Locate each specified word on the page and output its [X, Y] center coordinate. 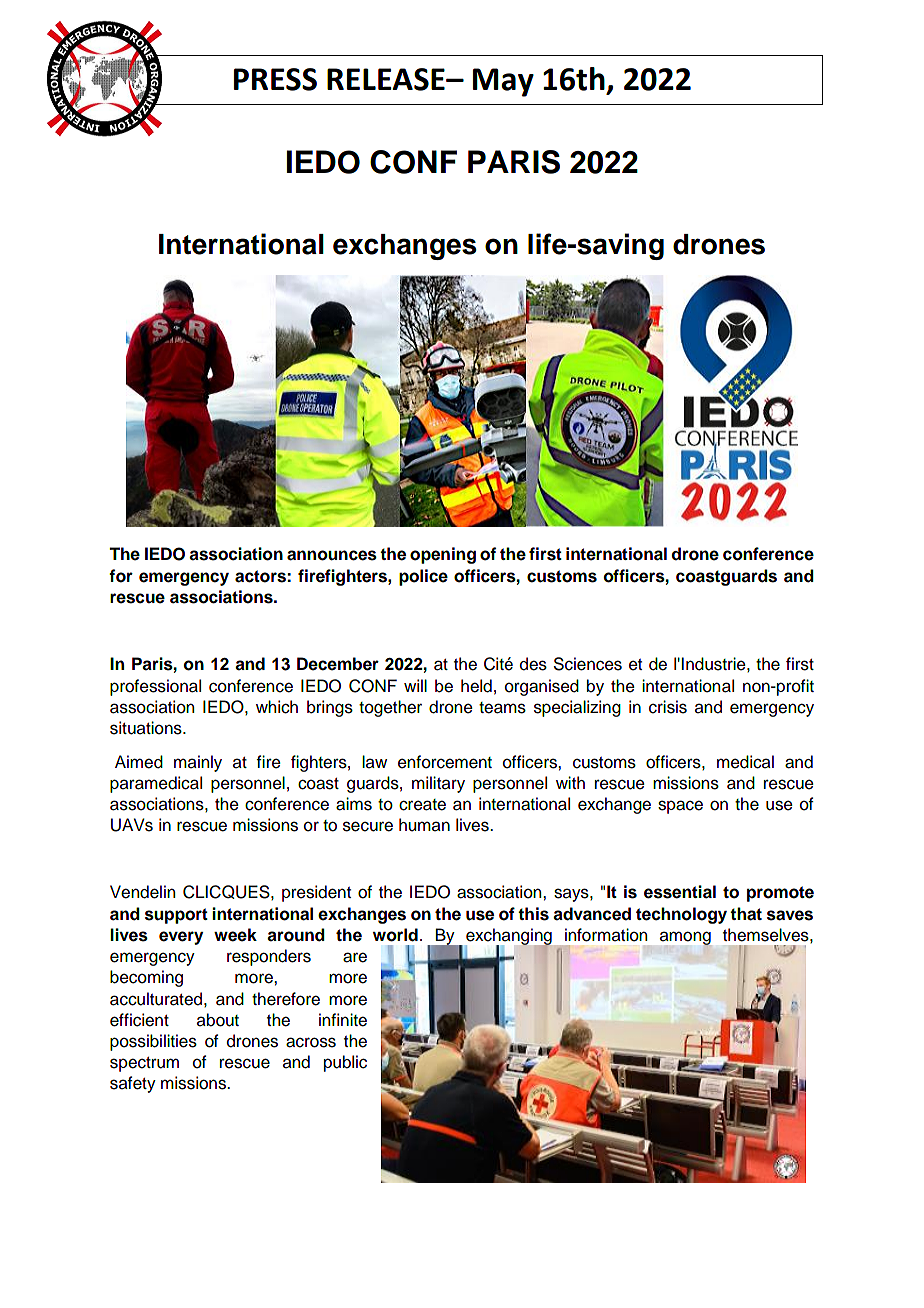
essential [680, 892]
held [476, 686]
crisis [668, 707]
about [218, 1020]
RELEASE [387, 79]
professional [155, 687]
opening [443, 555]
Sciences [588, 664]
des [533, 664]
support [176, 916]
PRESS [275, 79]
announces [332, 555]
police [423, 577]
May [503, 82]
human [424, 825]
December [338, 664]
